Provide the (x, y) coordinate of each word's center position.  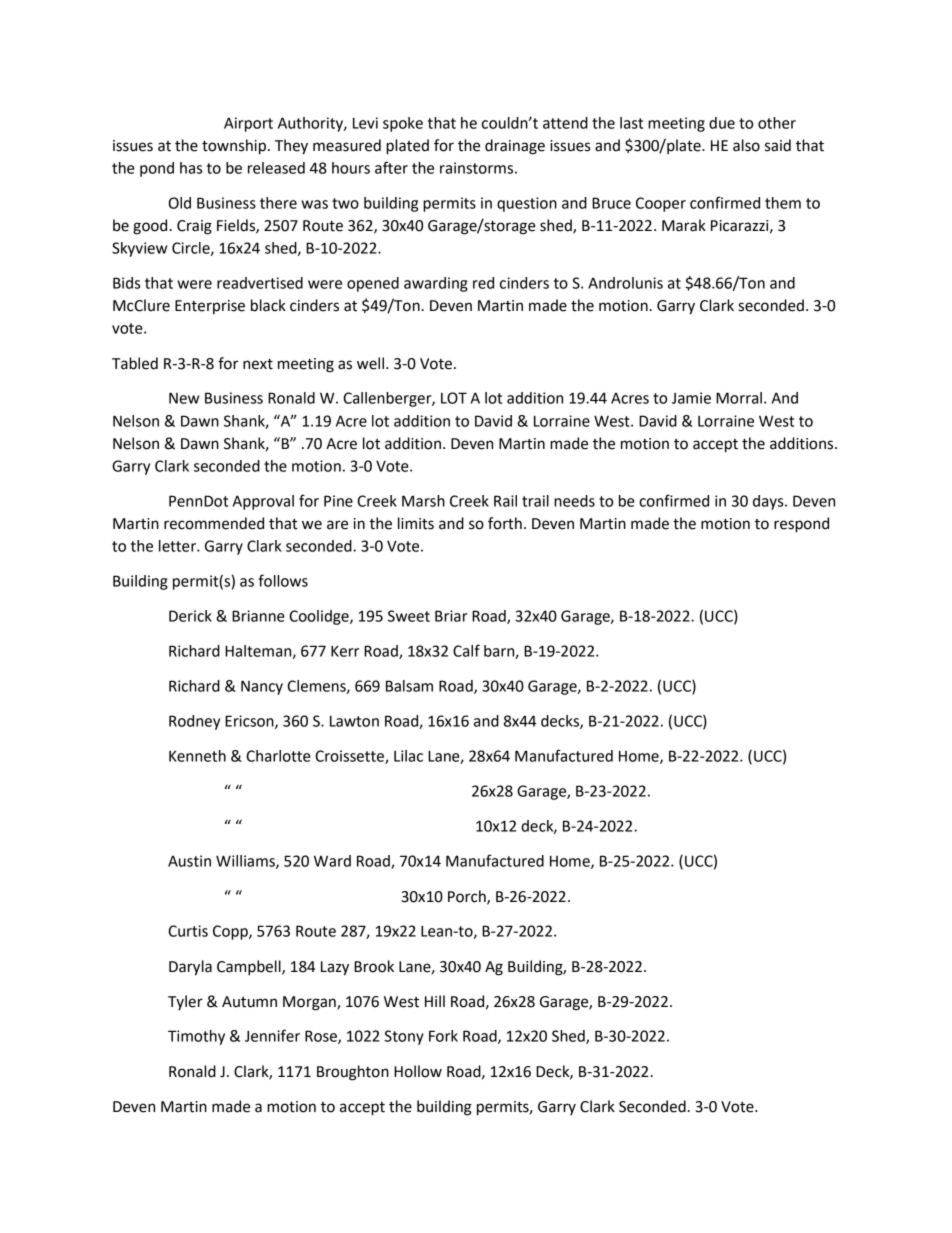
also (746, 145)
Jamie (691, 398)
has (191, 168)
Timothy (196, 1037)
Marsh (423, 501)
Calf (466, 650)
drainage (515, 147)
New (184, 398)
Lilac (408, 756)
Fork (443, 1036)
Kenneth (197, 756)
